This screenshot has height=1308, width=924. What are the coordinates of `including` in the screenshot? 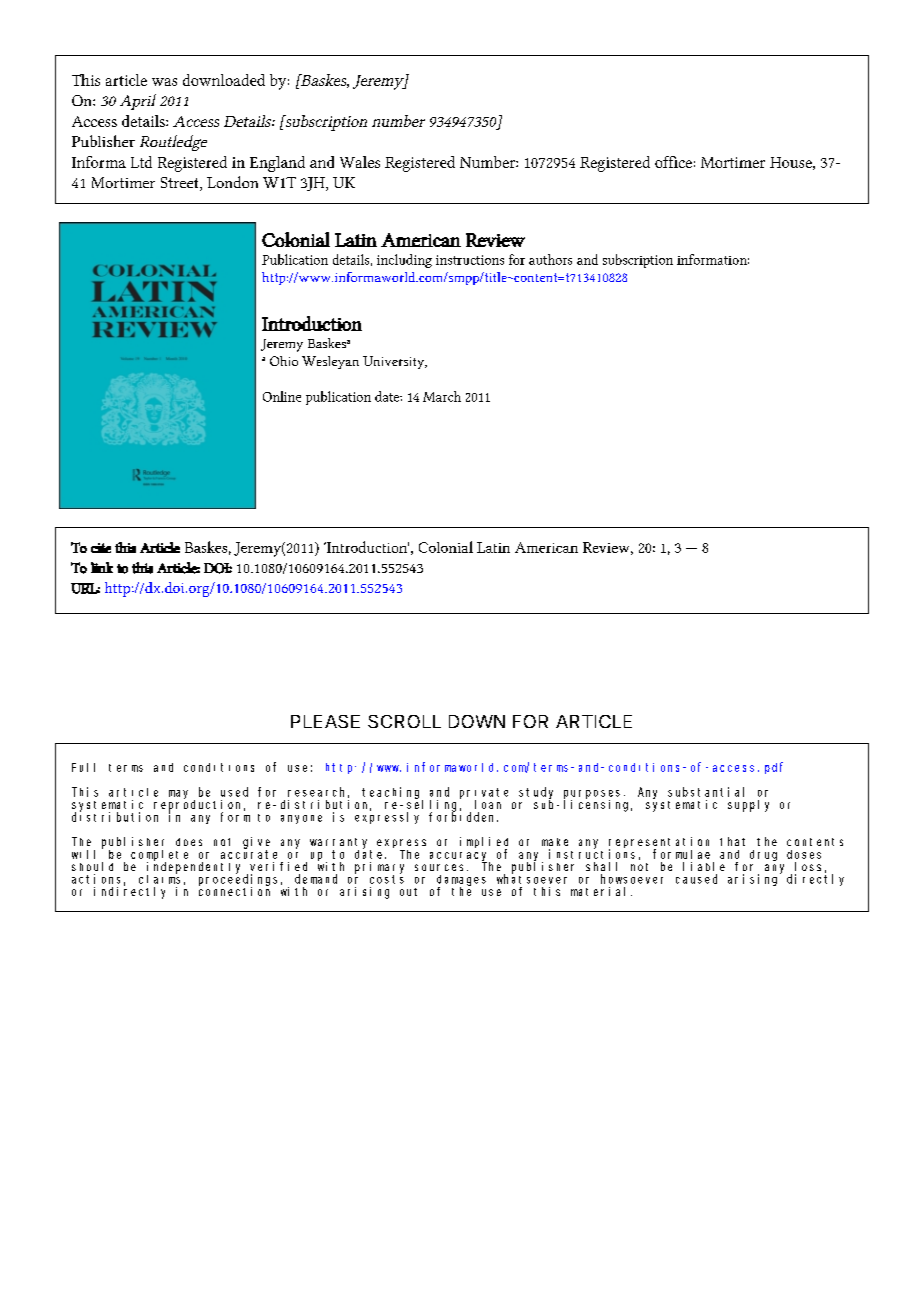 It's located at (404, 261).
